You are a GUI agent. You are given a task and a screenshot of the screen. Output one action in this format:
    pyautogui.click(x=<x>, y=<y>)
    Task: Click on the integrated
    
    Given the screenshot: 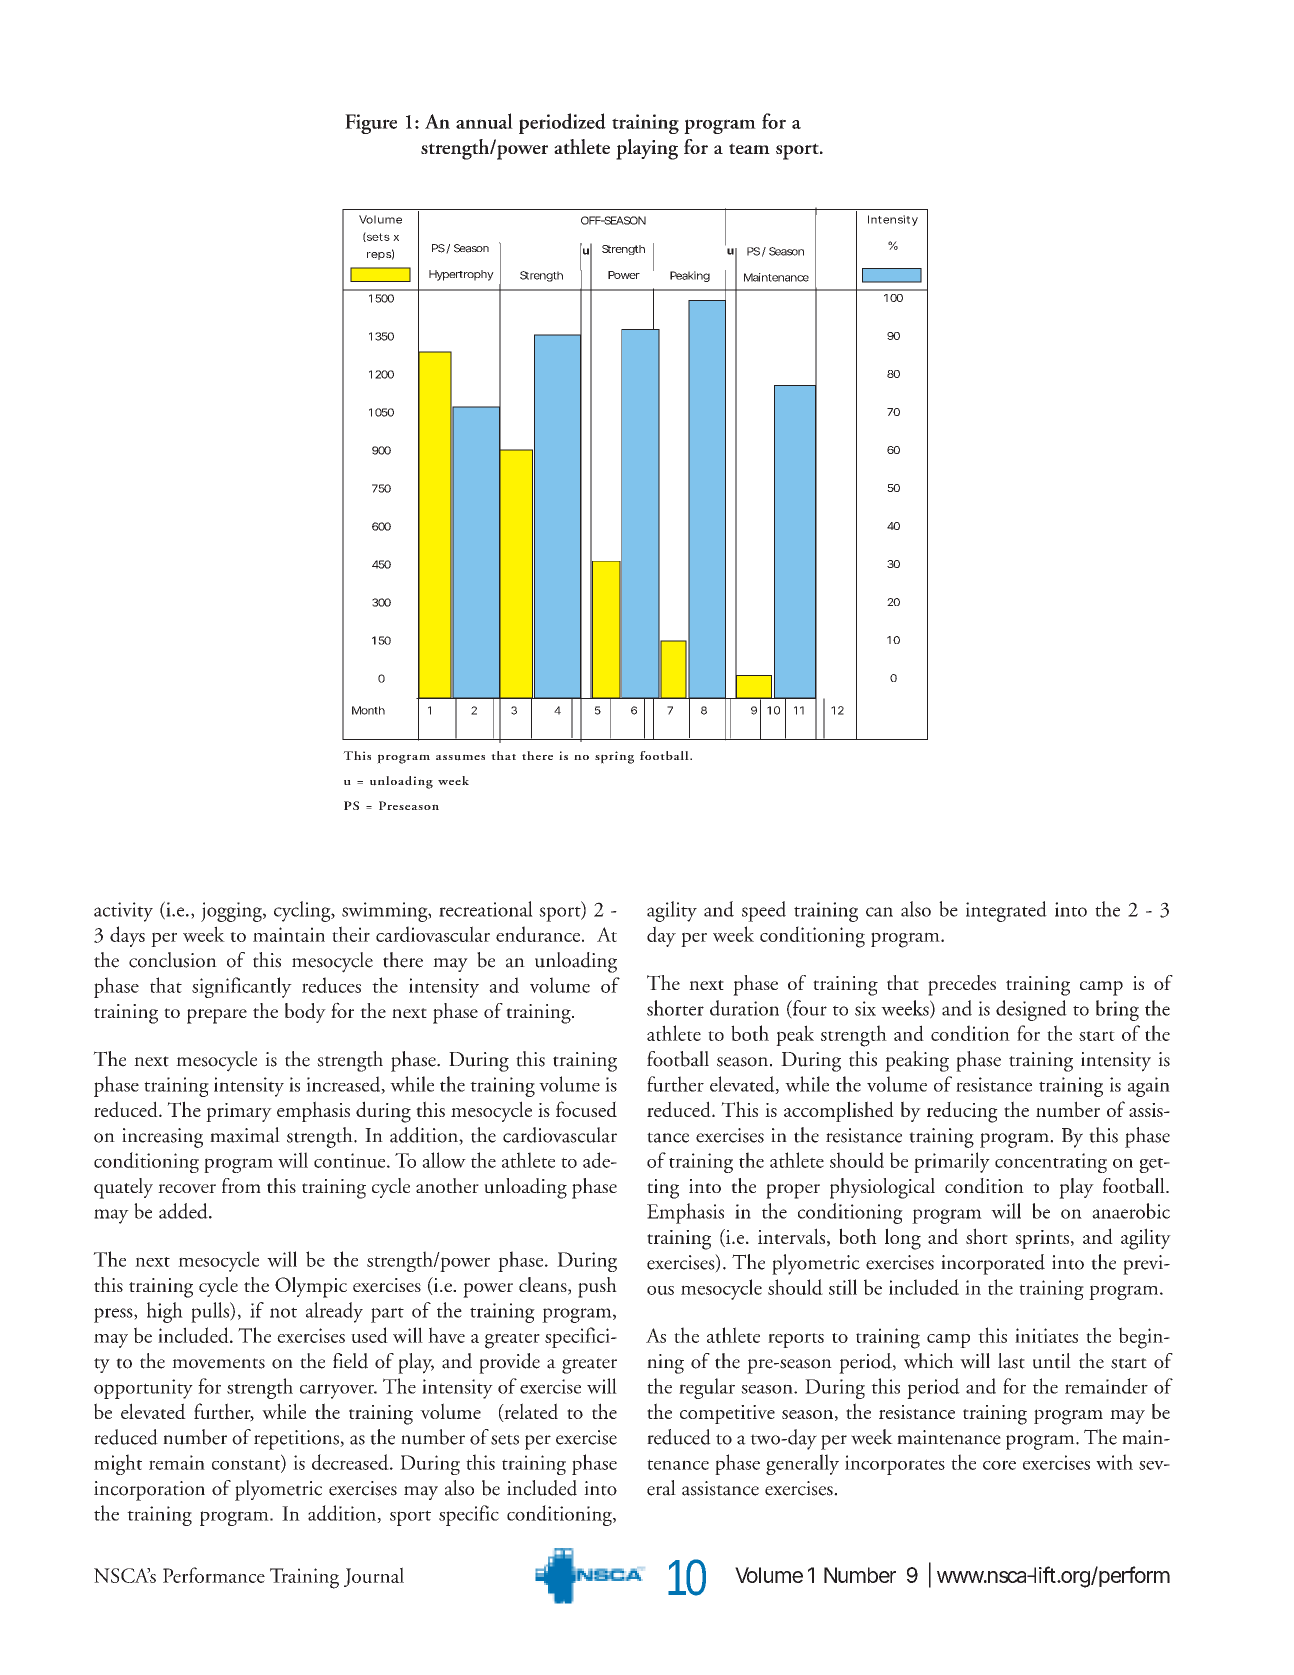 What is the action you would take?
    pyautogui.click(x=1006, y=911)
